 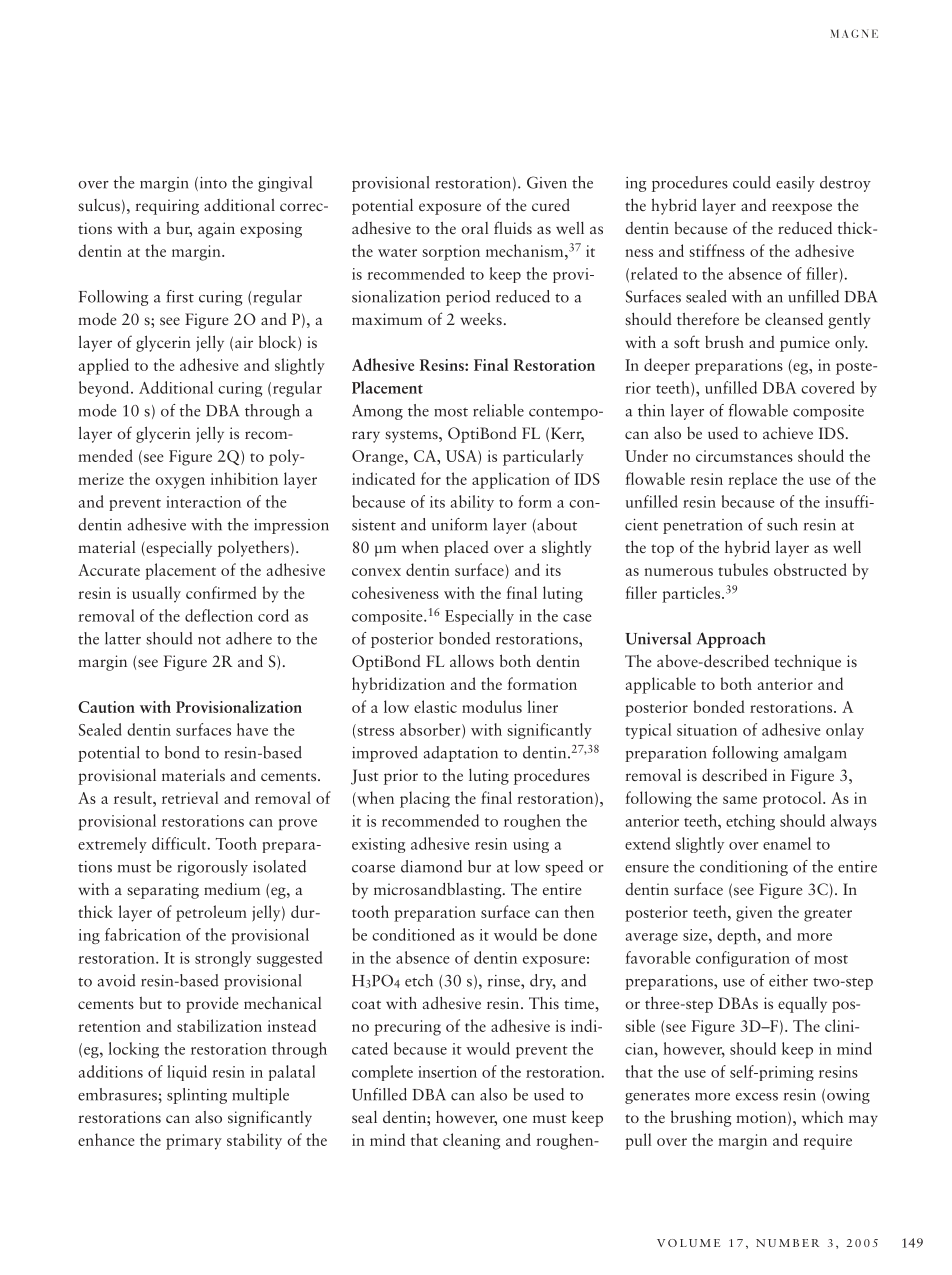 What do you see at coordinates (194, 1142) in the document?
I see `primary` at bounding box center [194, 1142].
